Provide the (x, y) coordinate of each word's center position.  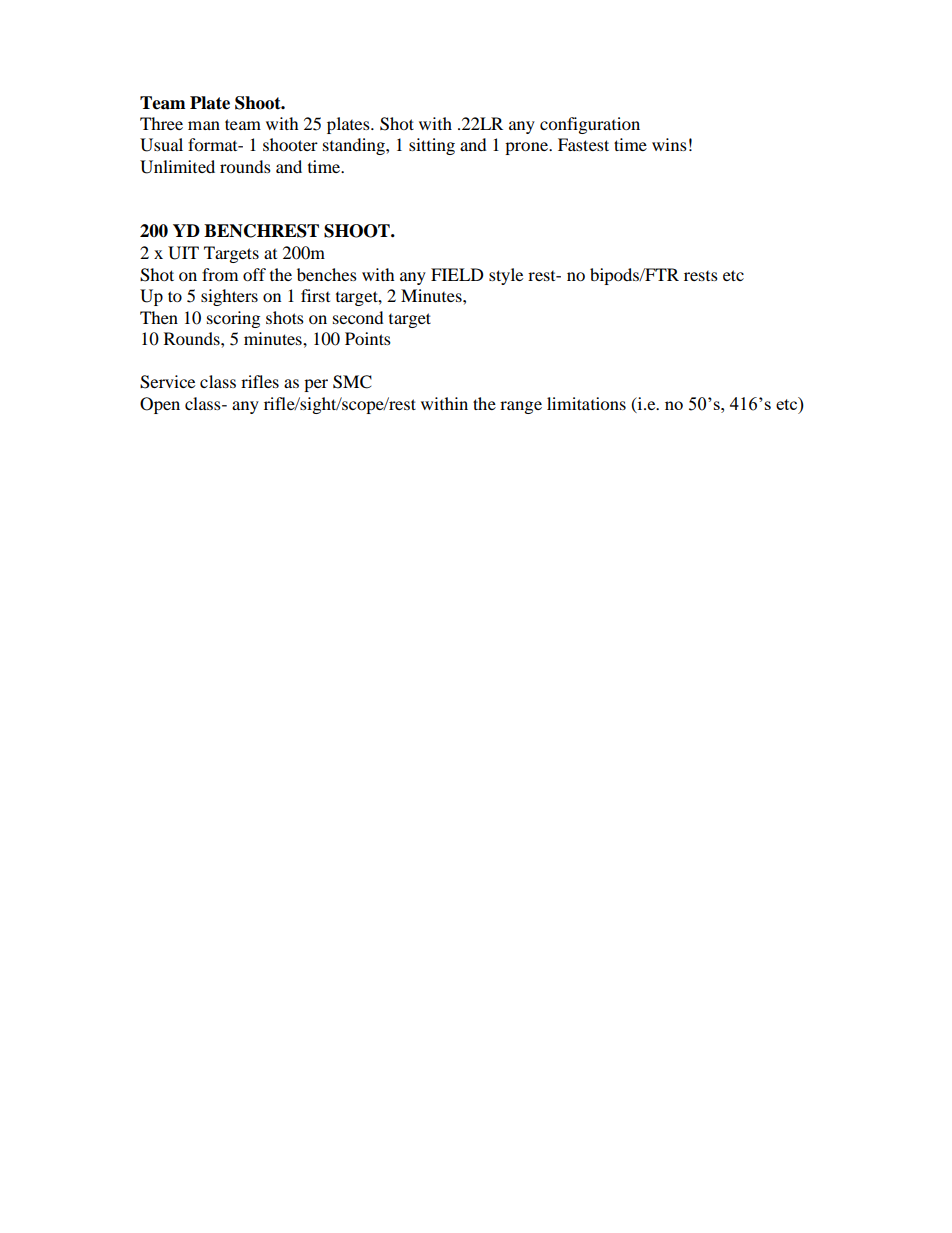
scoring (233, 319)
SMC (352, 382)
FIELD (457, 274)
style (506, 276)
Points (368, 338)
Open (160, 405)
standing (355, 146)
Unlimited (177, 167)
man (204, 125)
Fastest (583, 144)
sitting (432, 146)
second (358, 317)
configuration (590, 125)
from (220, 274)
